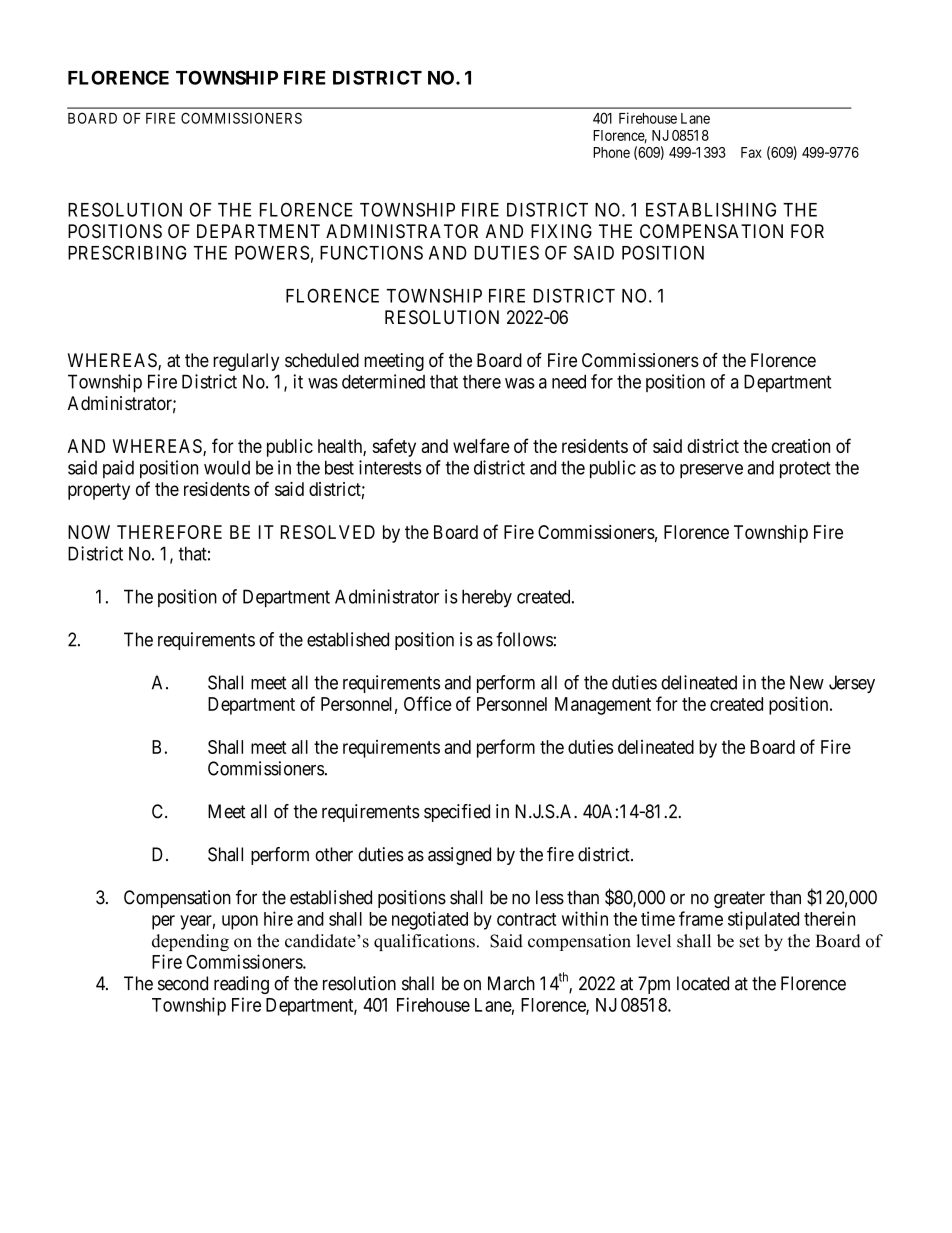  What do you see at coordinates (190, 942) in the image?
I see `depending` at bounding box center [190, 942].
